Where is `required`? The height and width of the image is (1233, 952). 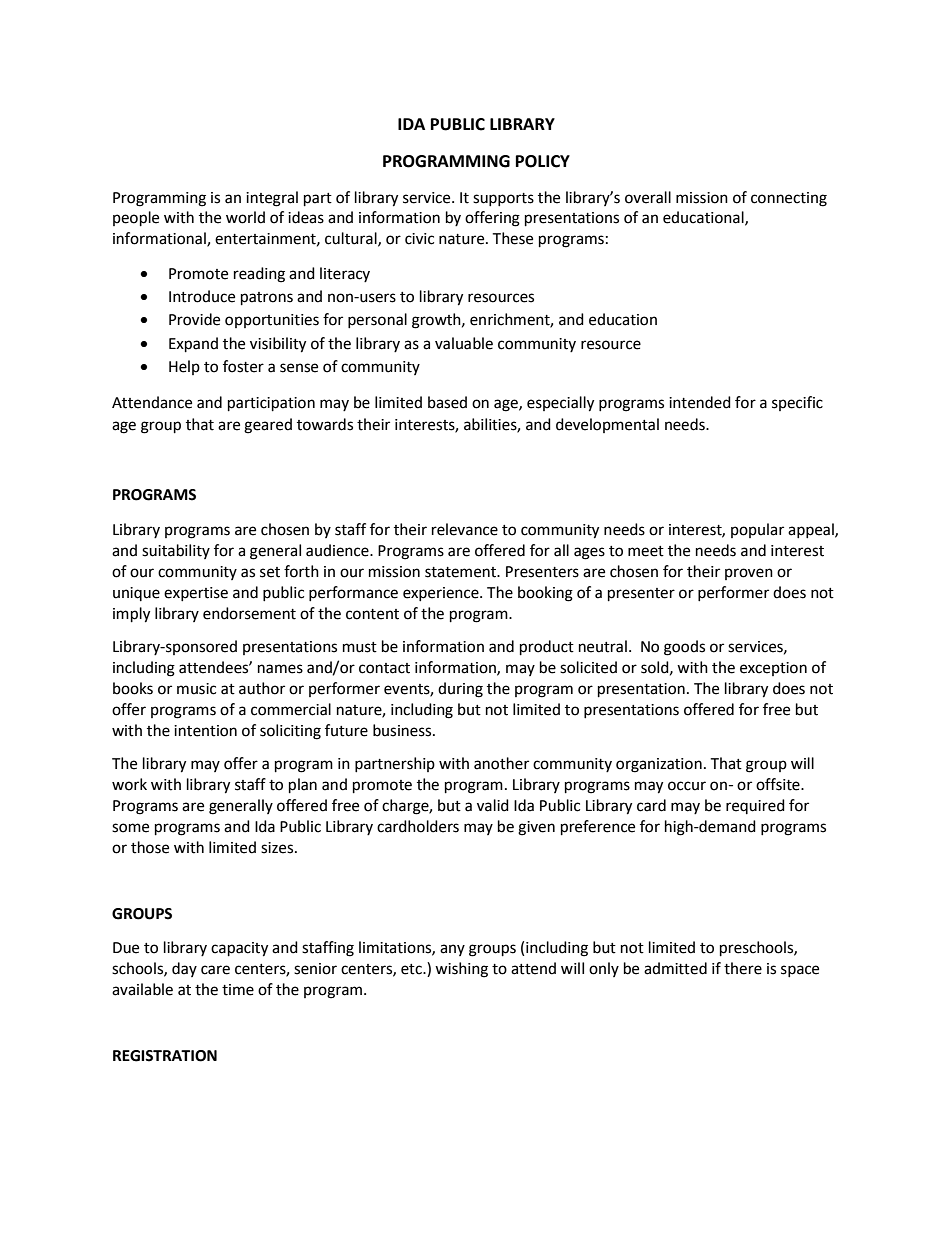
required is located at coordinates (755, 806).
